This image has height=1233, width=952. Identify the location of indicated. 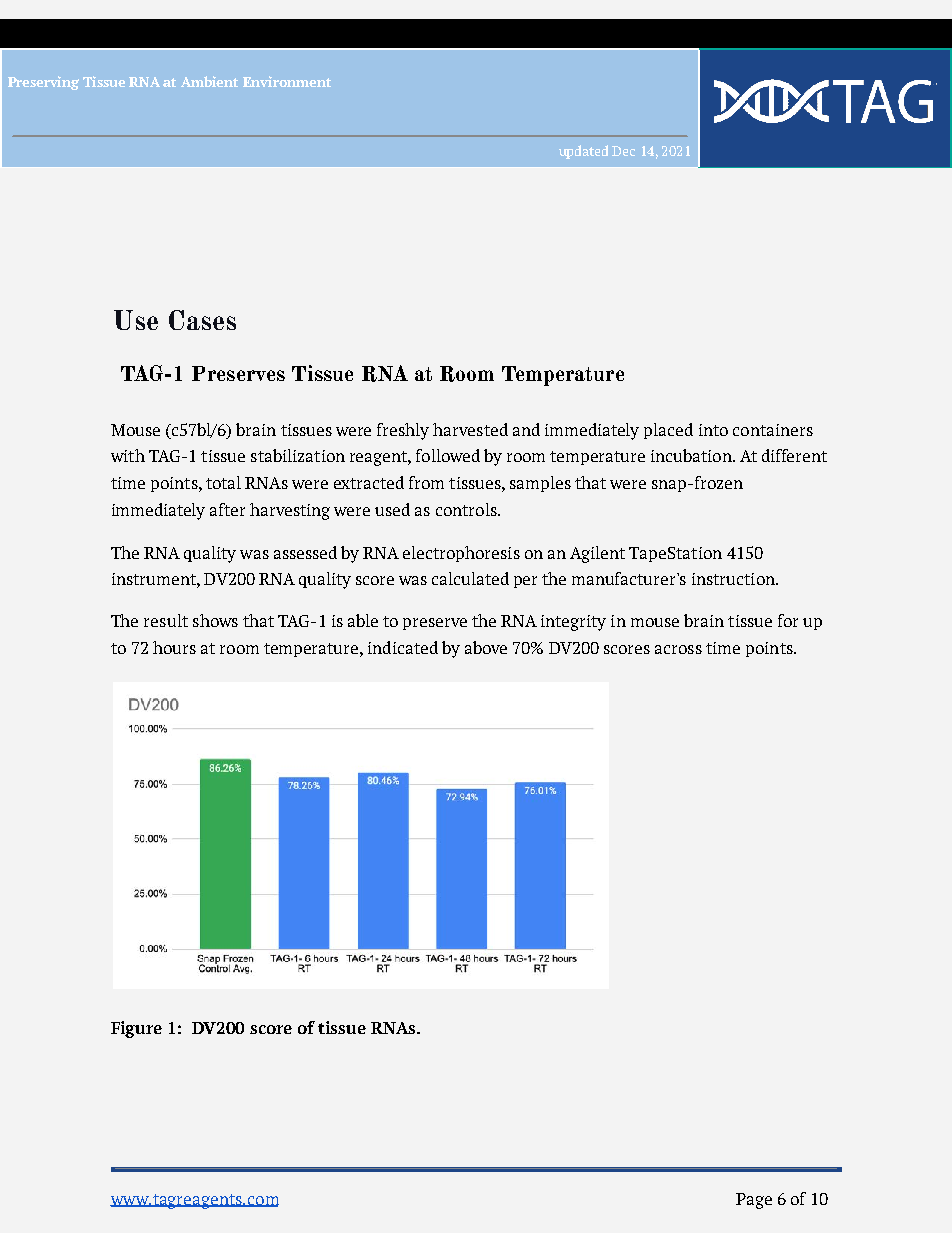
(403, 647).
